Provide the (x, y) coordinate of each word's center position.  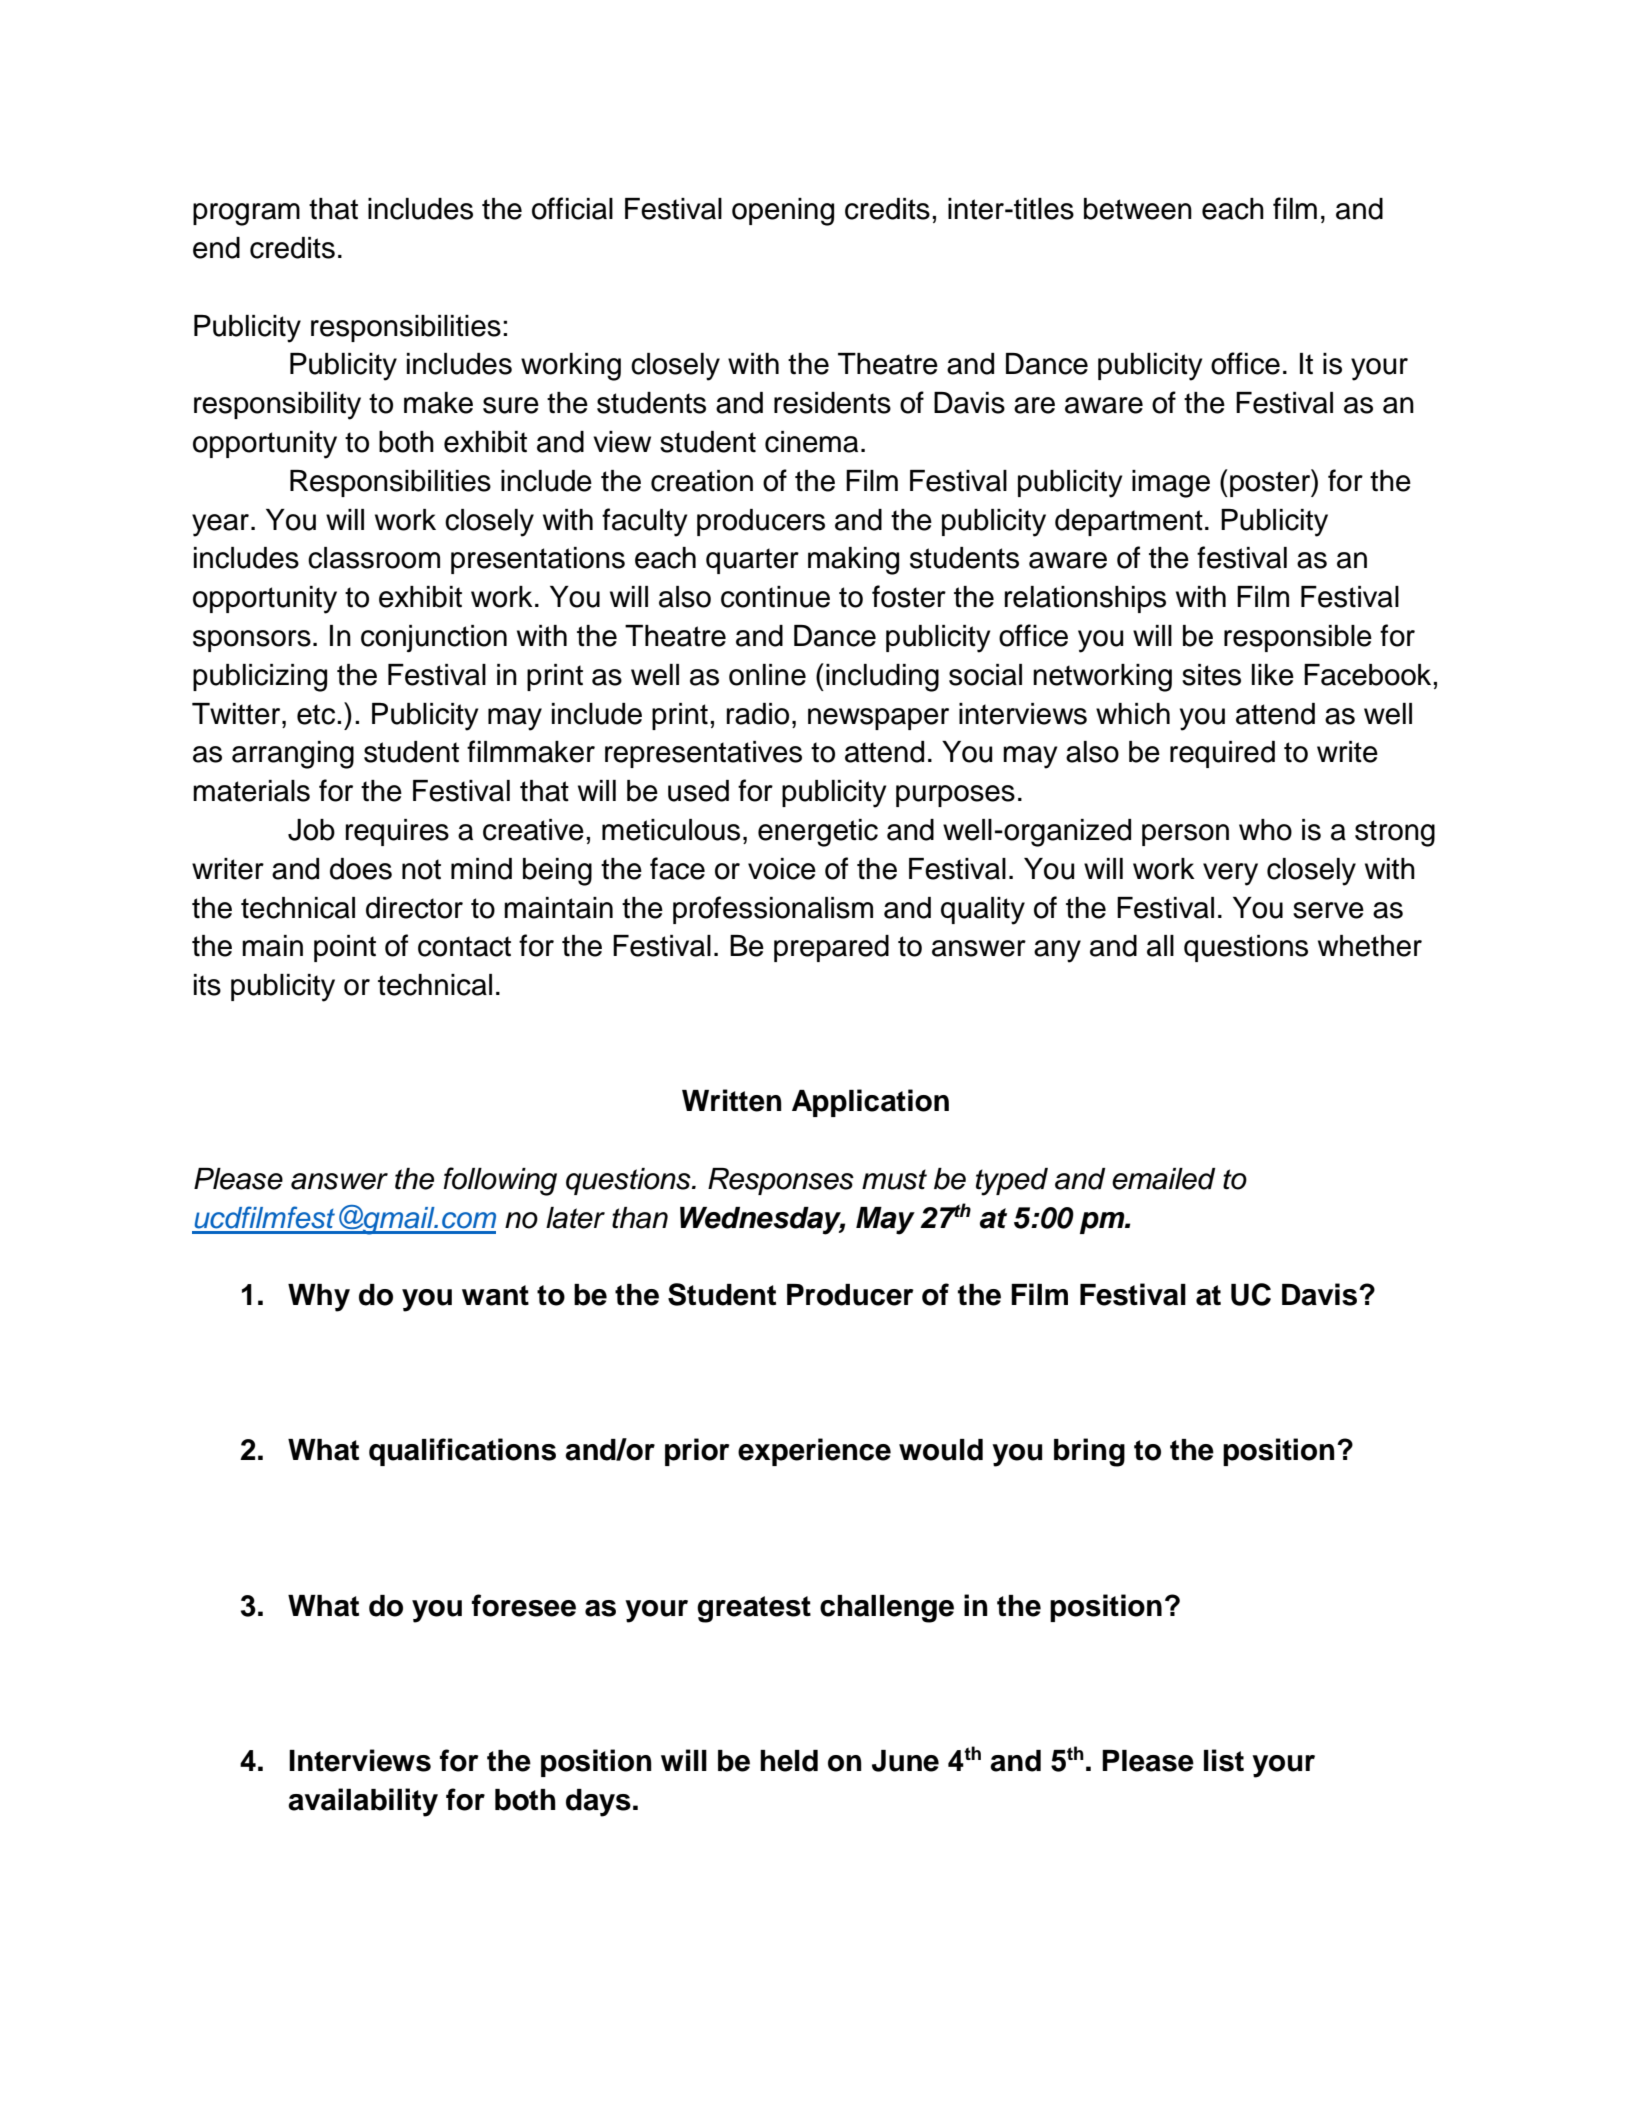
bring (1089, 1452)
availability (363, 1802)
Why (319, 1298)
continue (775, 597)
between (1138, 209)
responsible (1298, 638)
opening (783, 212)
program (246, 214)
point (345, 948)
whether (1370, 946)
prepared (831, 948)
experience (814, 1452)
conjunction (434, 638)
